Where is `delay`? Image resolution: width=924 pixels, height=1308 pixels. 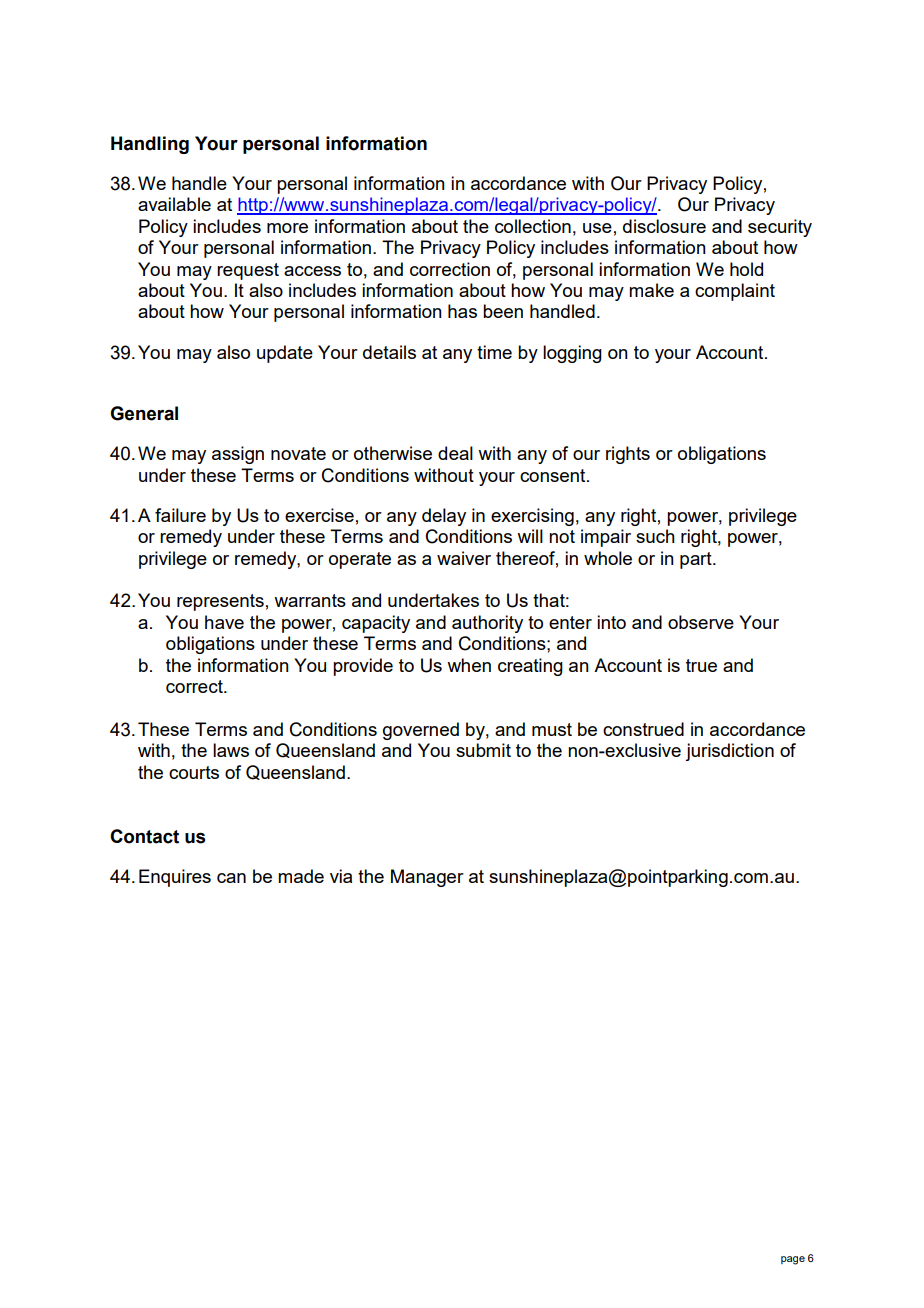 delay is located at coordinates (444, 517).
